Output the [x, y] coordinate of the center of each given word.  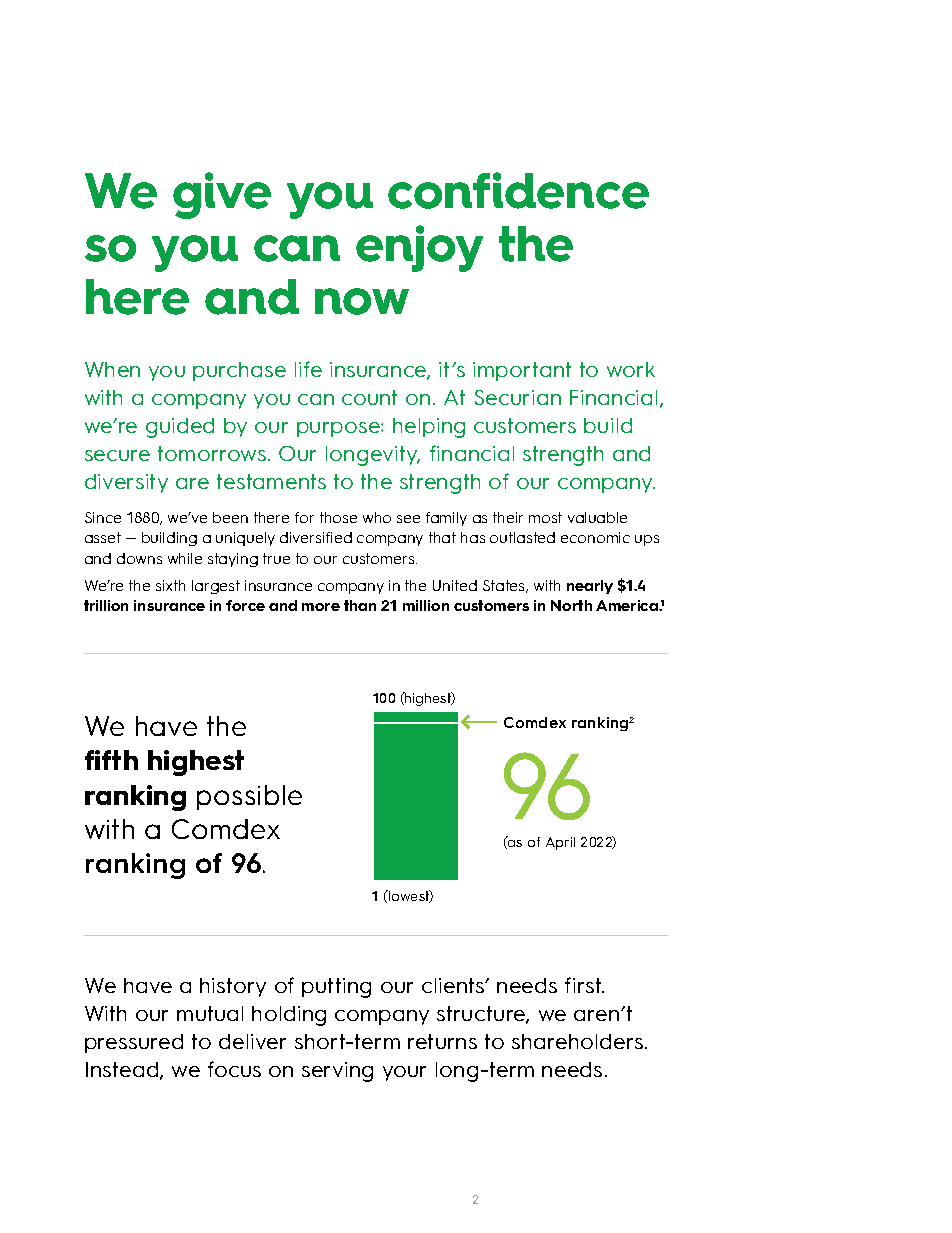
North [571, 605]
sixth [170, 585]
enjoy [419, 248]
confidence [518, 190]
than [360, 605]
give [222, 195]
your [404, 1073]
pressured [134, 1043]
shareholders [579, 1041]
